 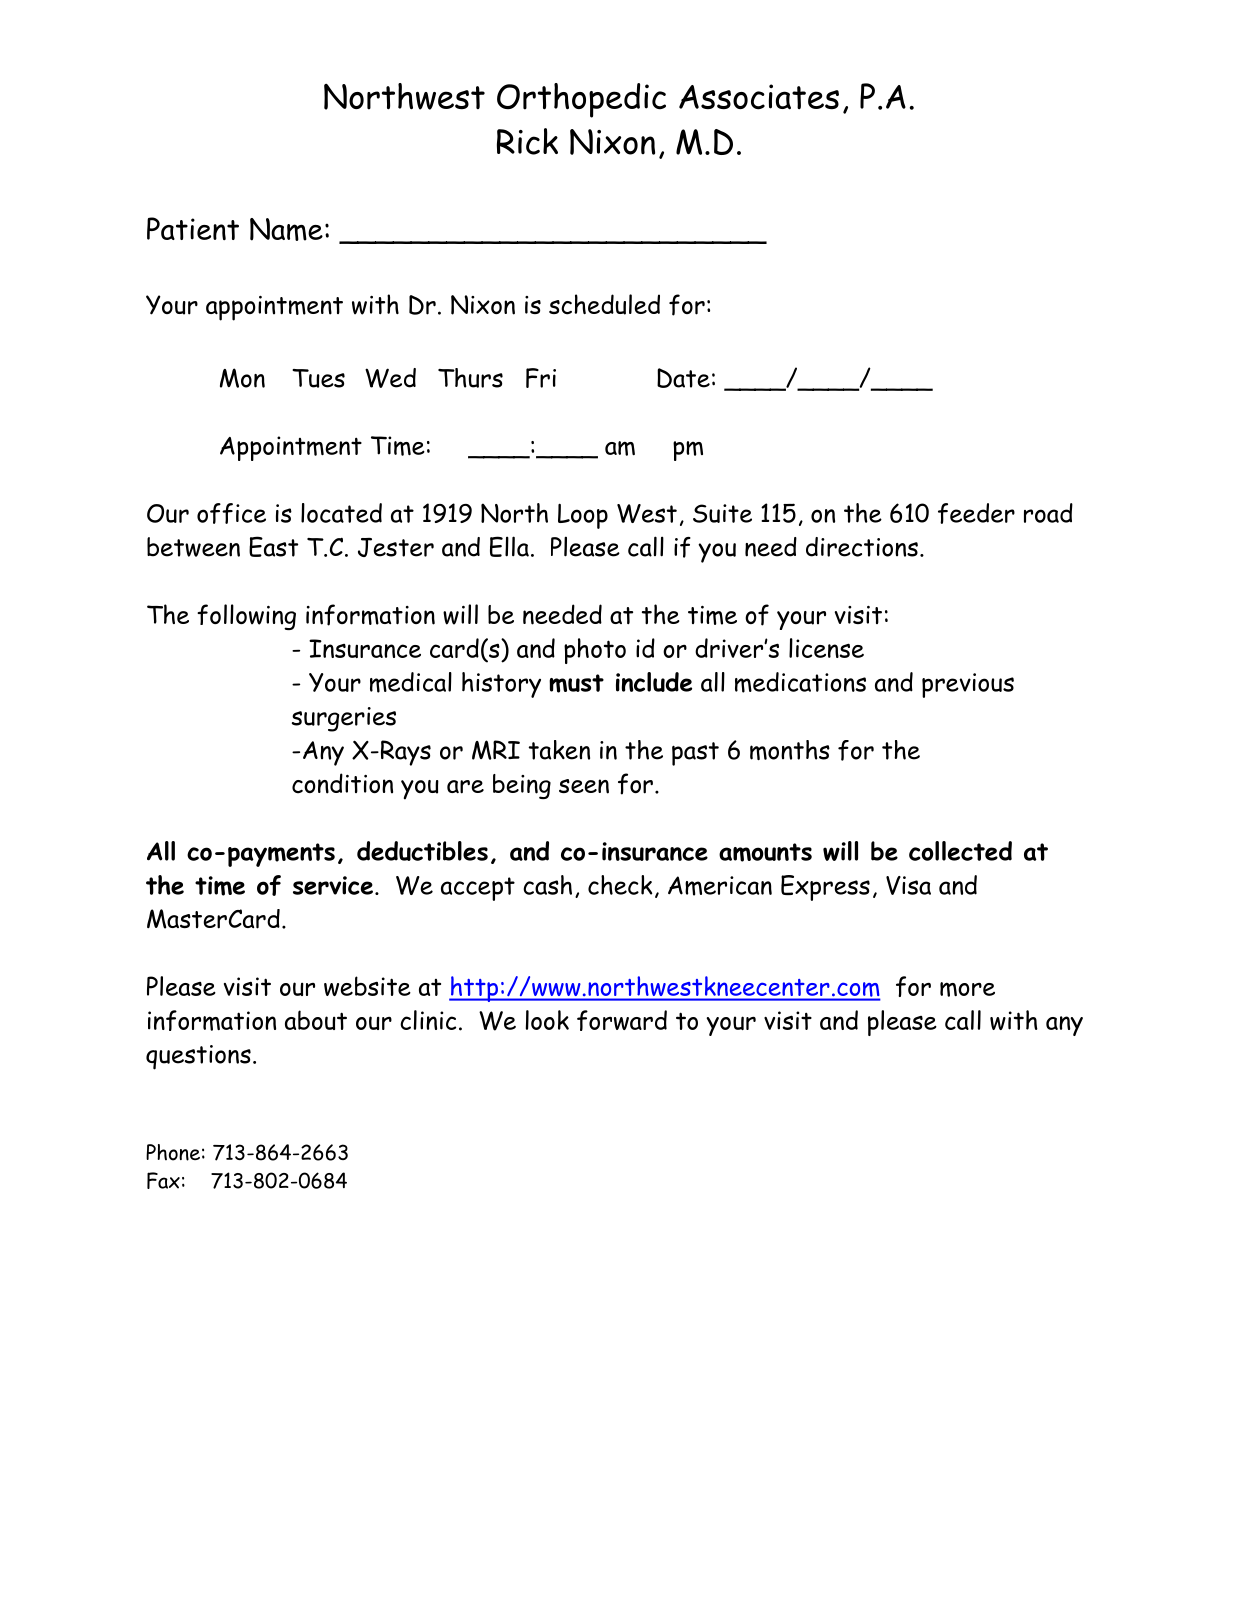 What do you see at coordinates (968, 685) in the screenshot?
I see `previous` at bounding box center [968, 685].
